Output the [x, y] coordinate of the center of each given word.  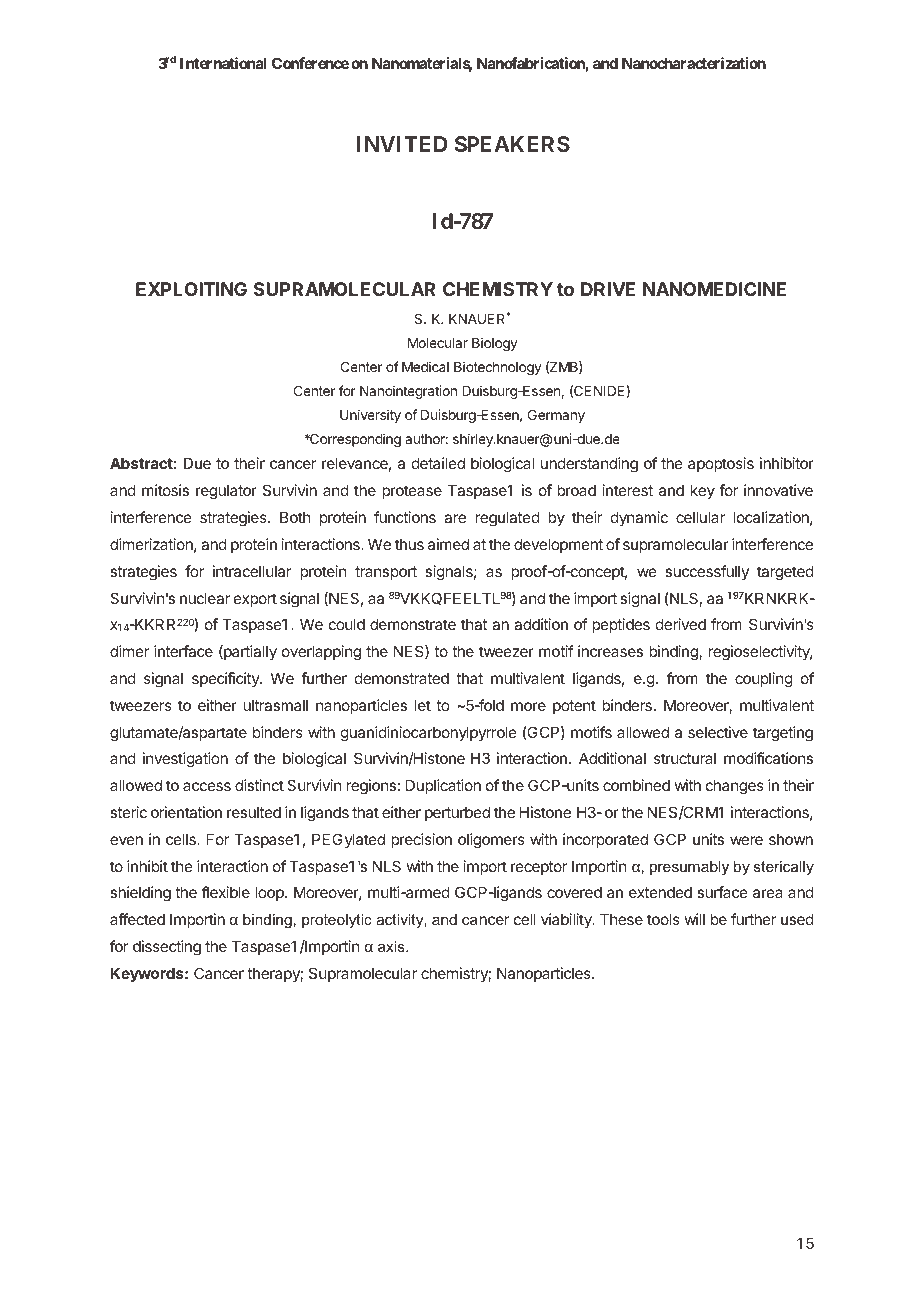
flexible [226, 892]
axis [392, 946]
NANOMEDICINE [714, 289]
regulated [507, 519]
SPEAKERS [512, 144]
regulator [226, 492]
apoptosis [721, 464]
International [223, 63]
